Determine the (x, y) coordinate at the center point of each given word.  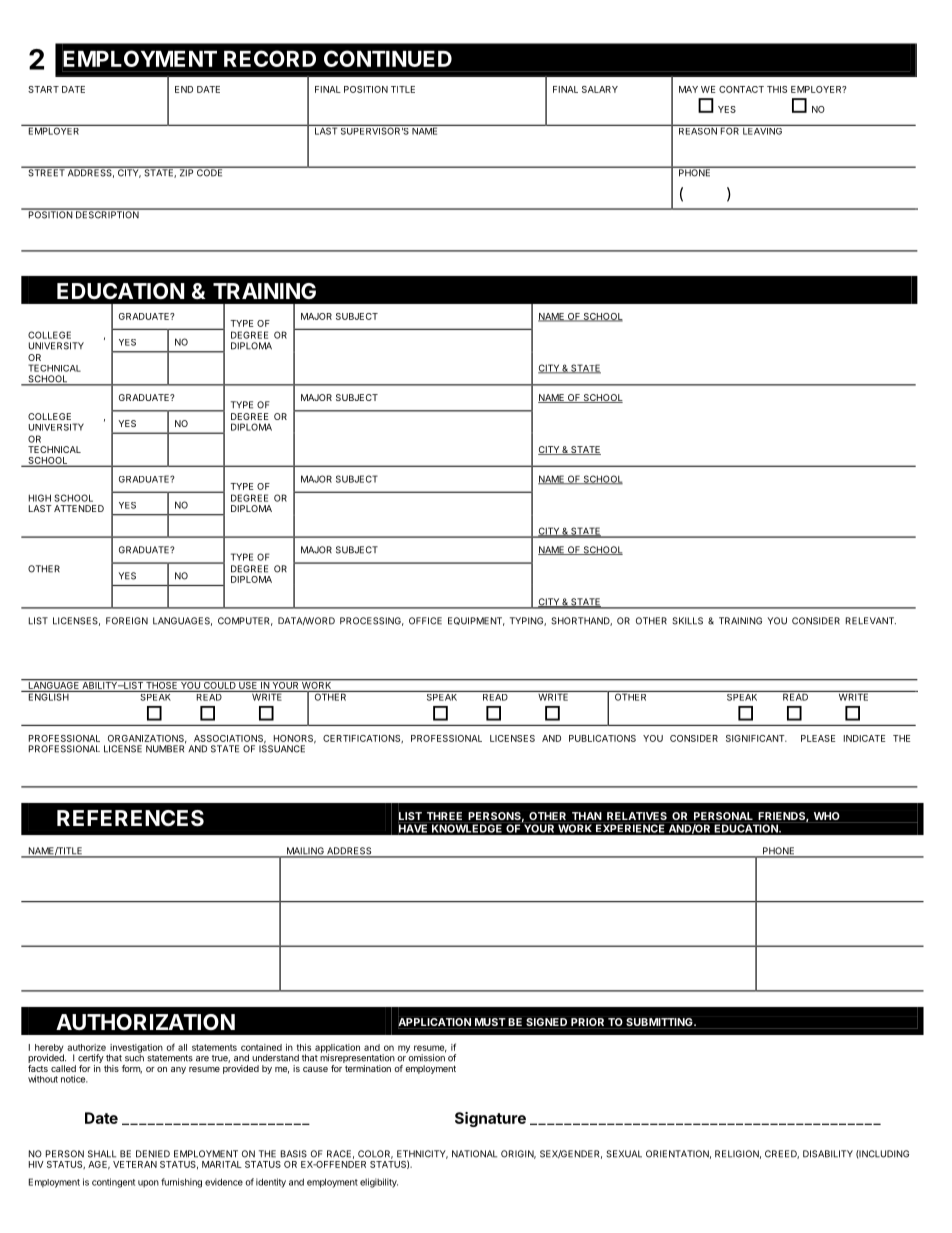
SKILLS (687, 621)
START (43, 89)
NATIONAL (474, 1154)
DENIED (153, 1154)
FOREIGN (127, 621)
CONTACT (741, 89)
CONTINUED (388, 58)
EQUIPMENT (476, 621)
